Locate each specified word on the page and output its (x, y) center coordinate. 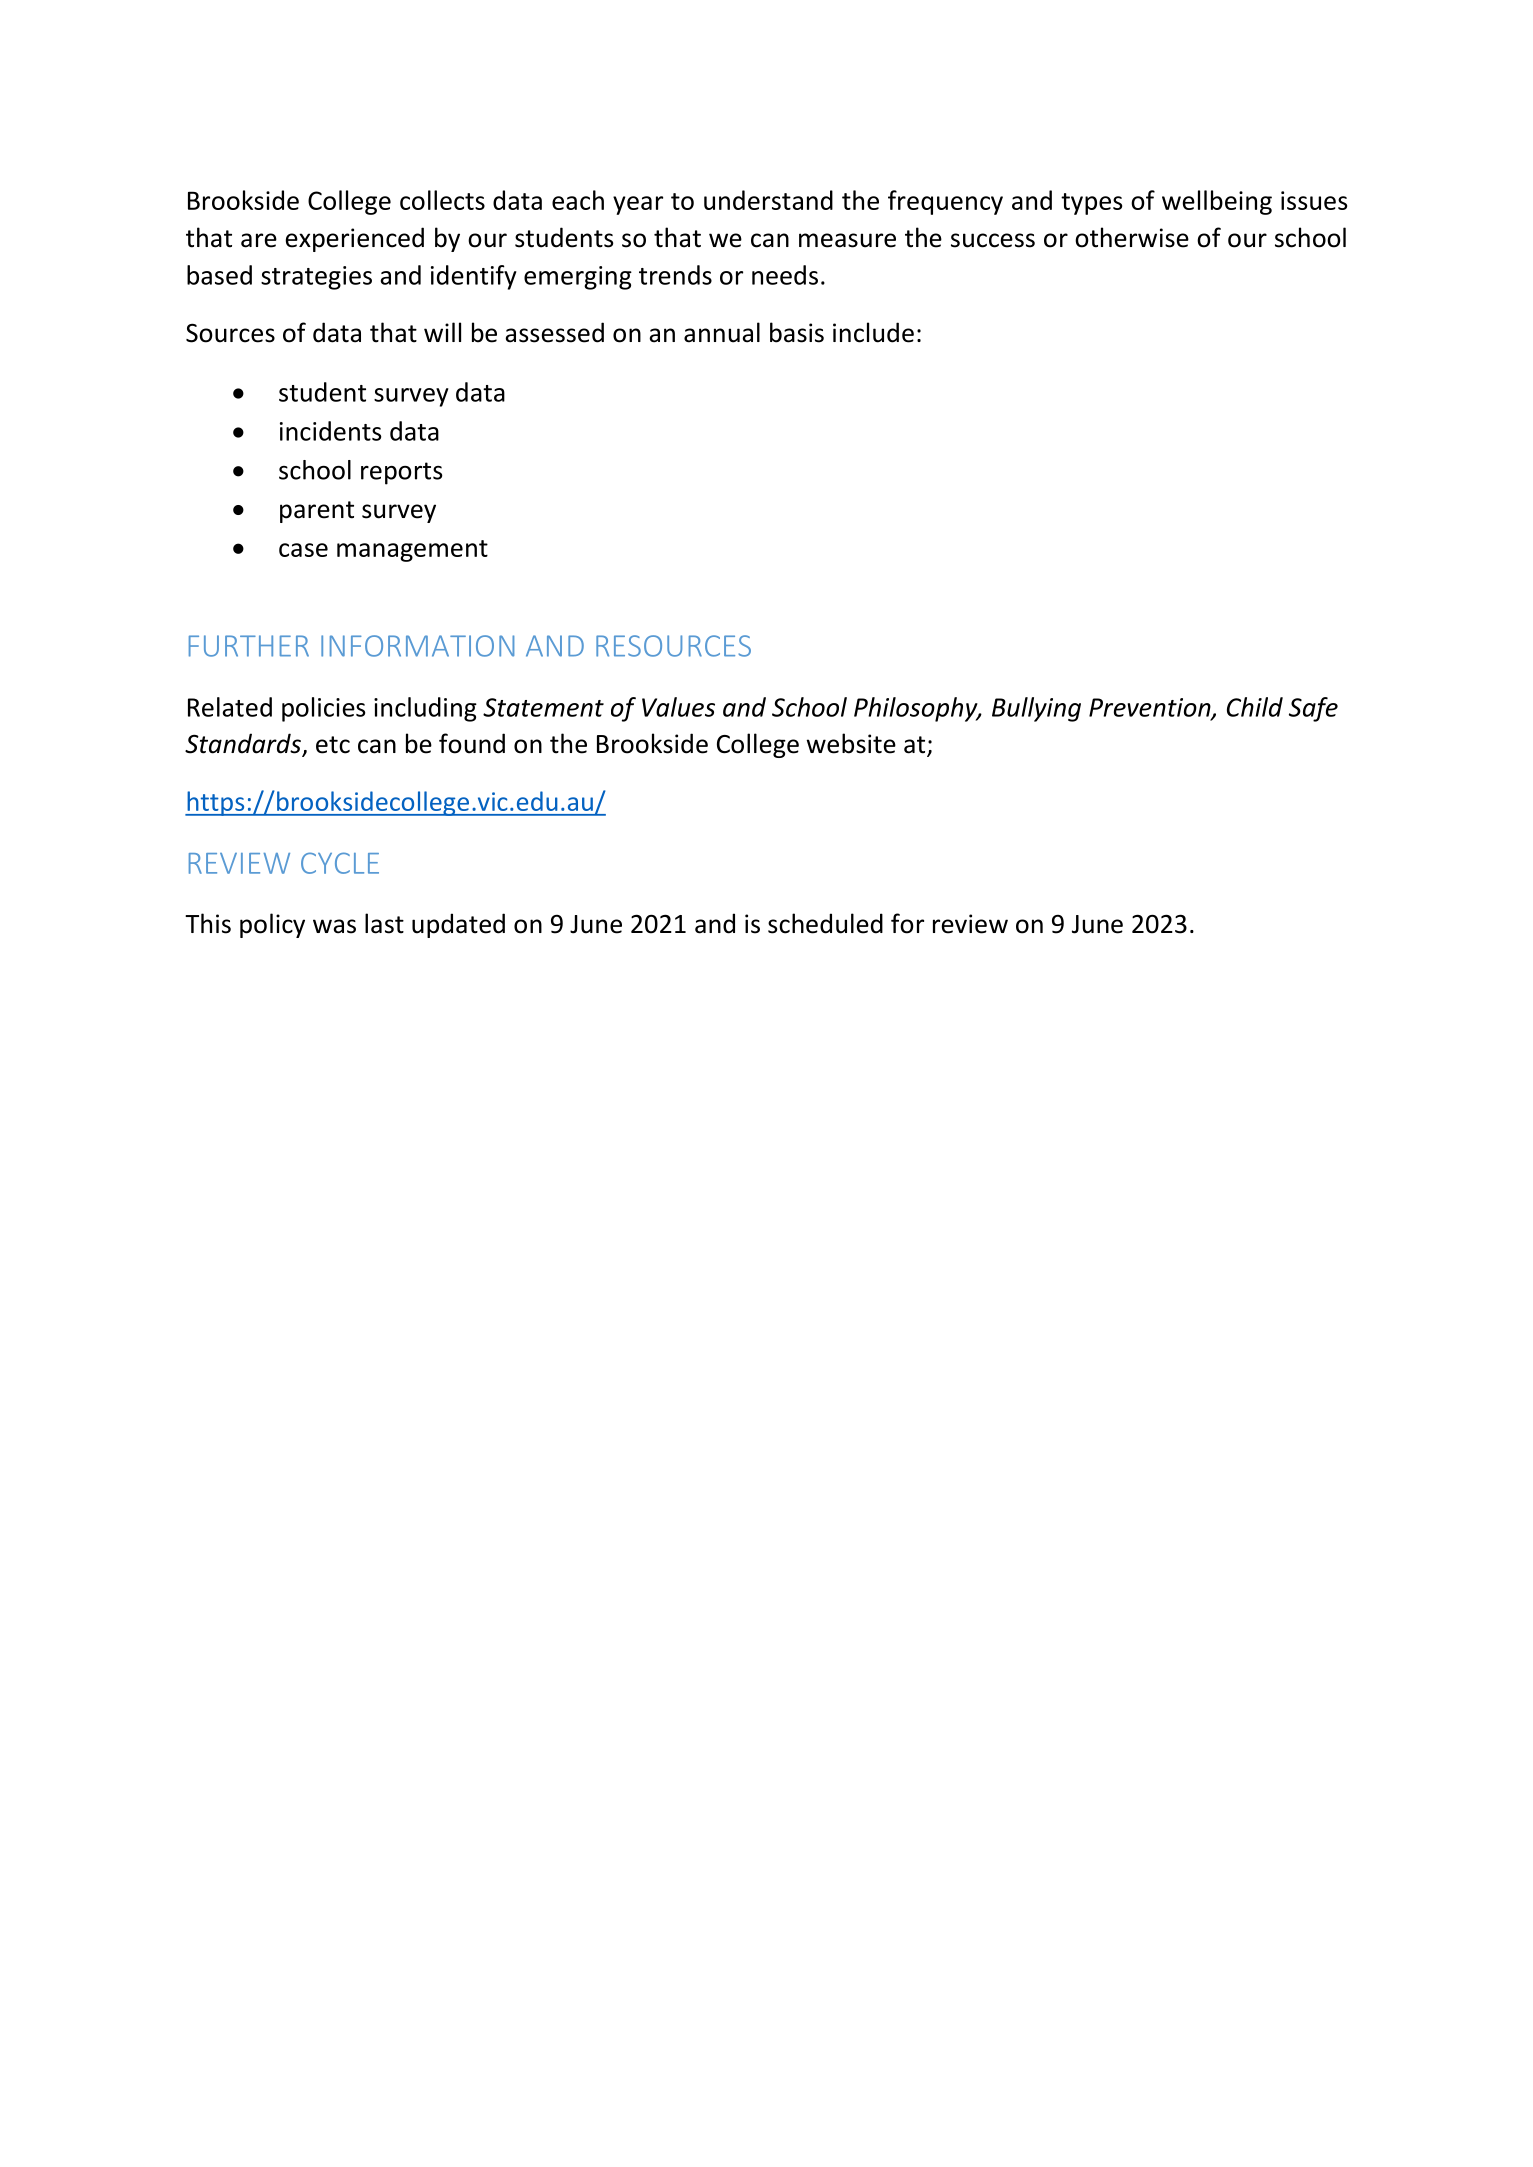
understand (768, 200)
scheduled (825, 923)
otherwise (1132, 237)
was (334, 926)
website (851, 743)
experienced (355, 239)
